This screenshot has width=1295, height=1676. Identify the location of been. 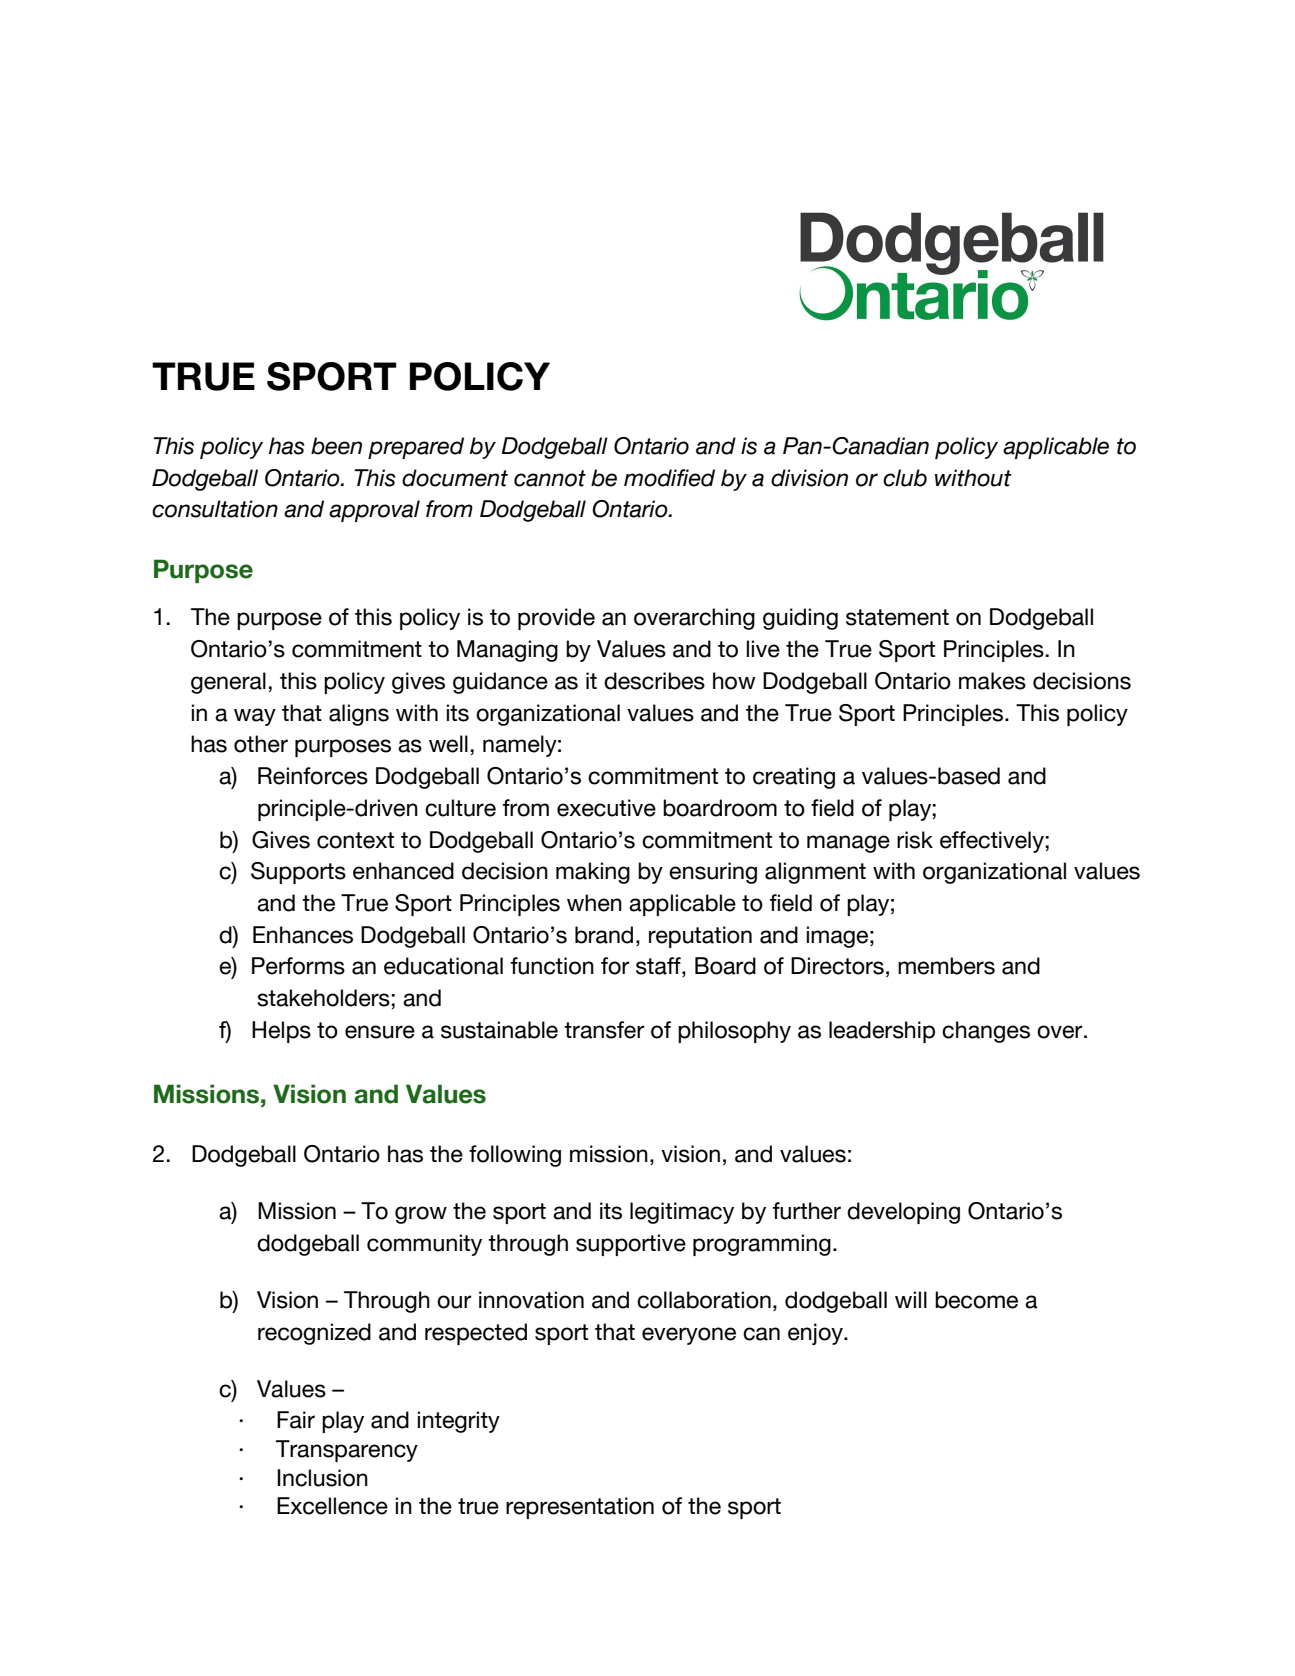
(336, 446).
